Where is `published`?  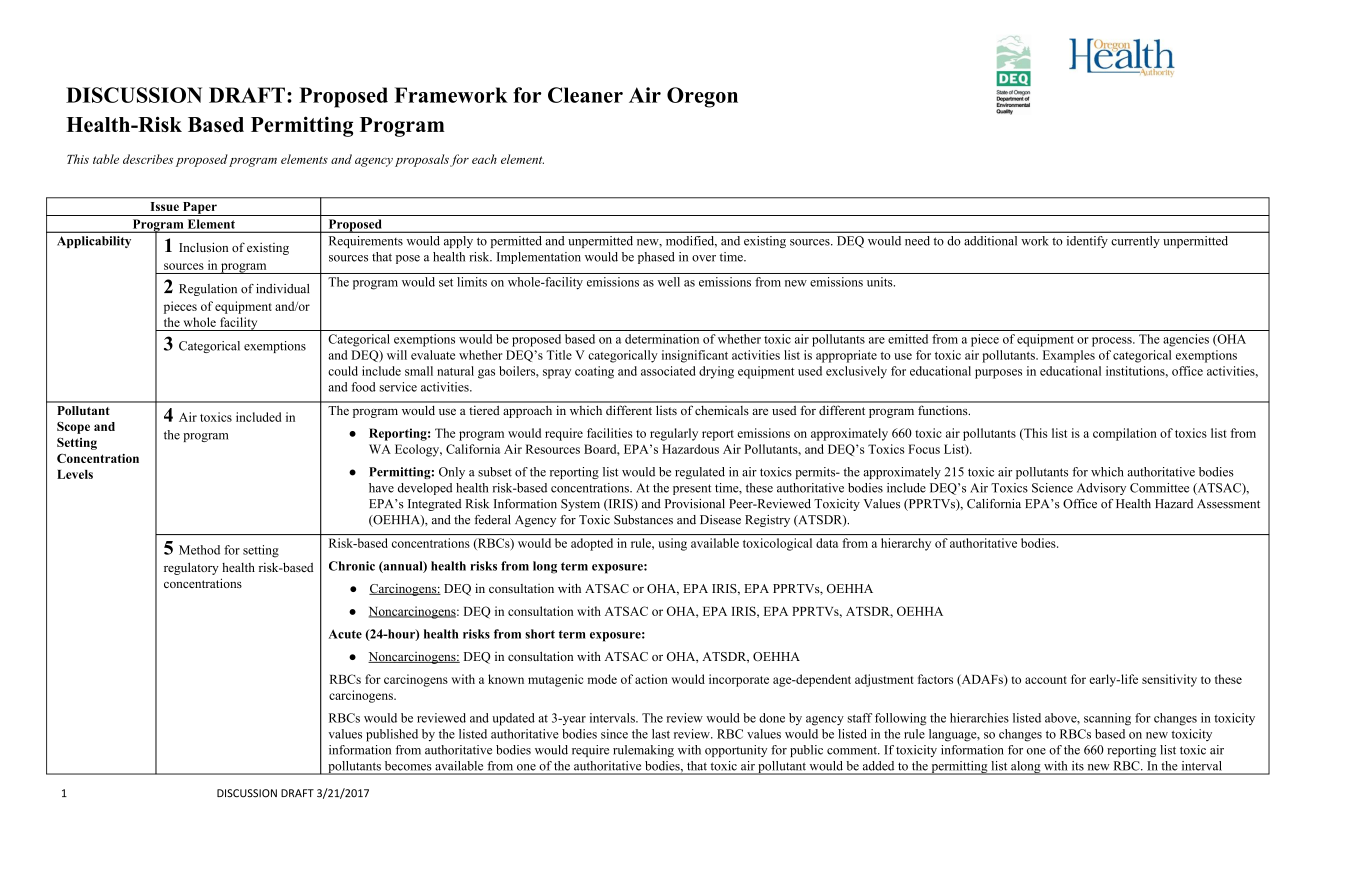 published is located at coordinates (392, 735).
